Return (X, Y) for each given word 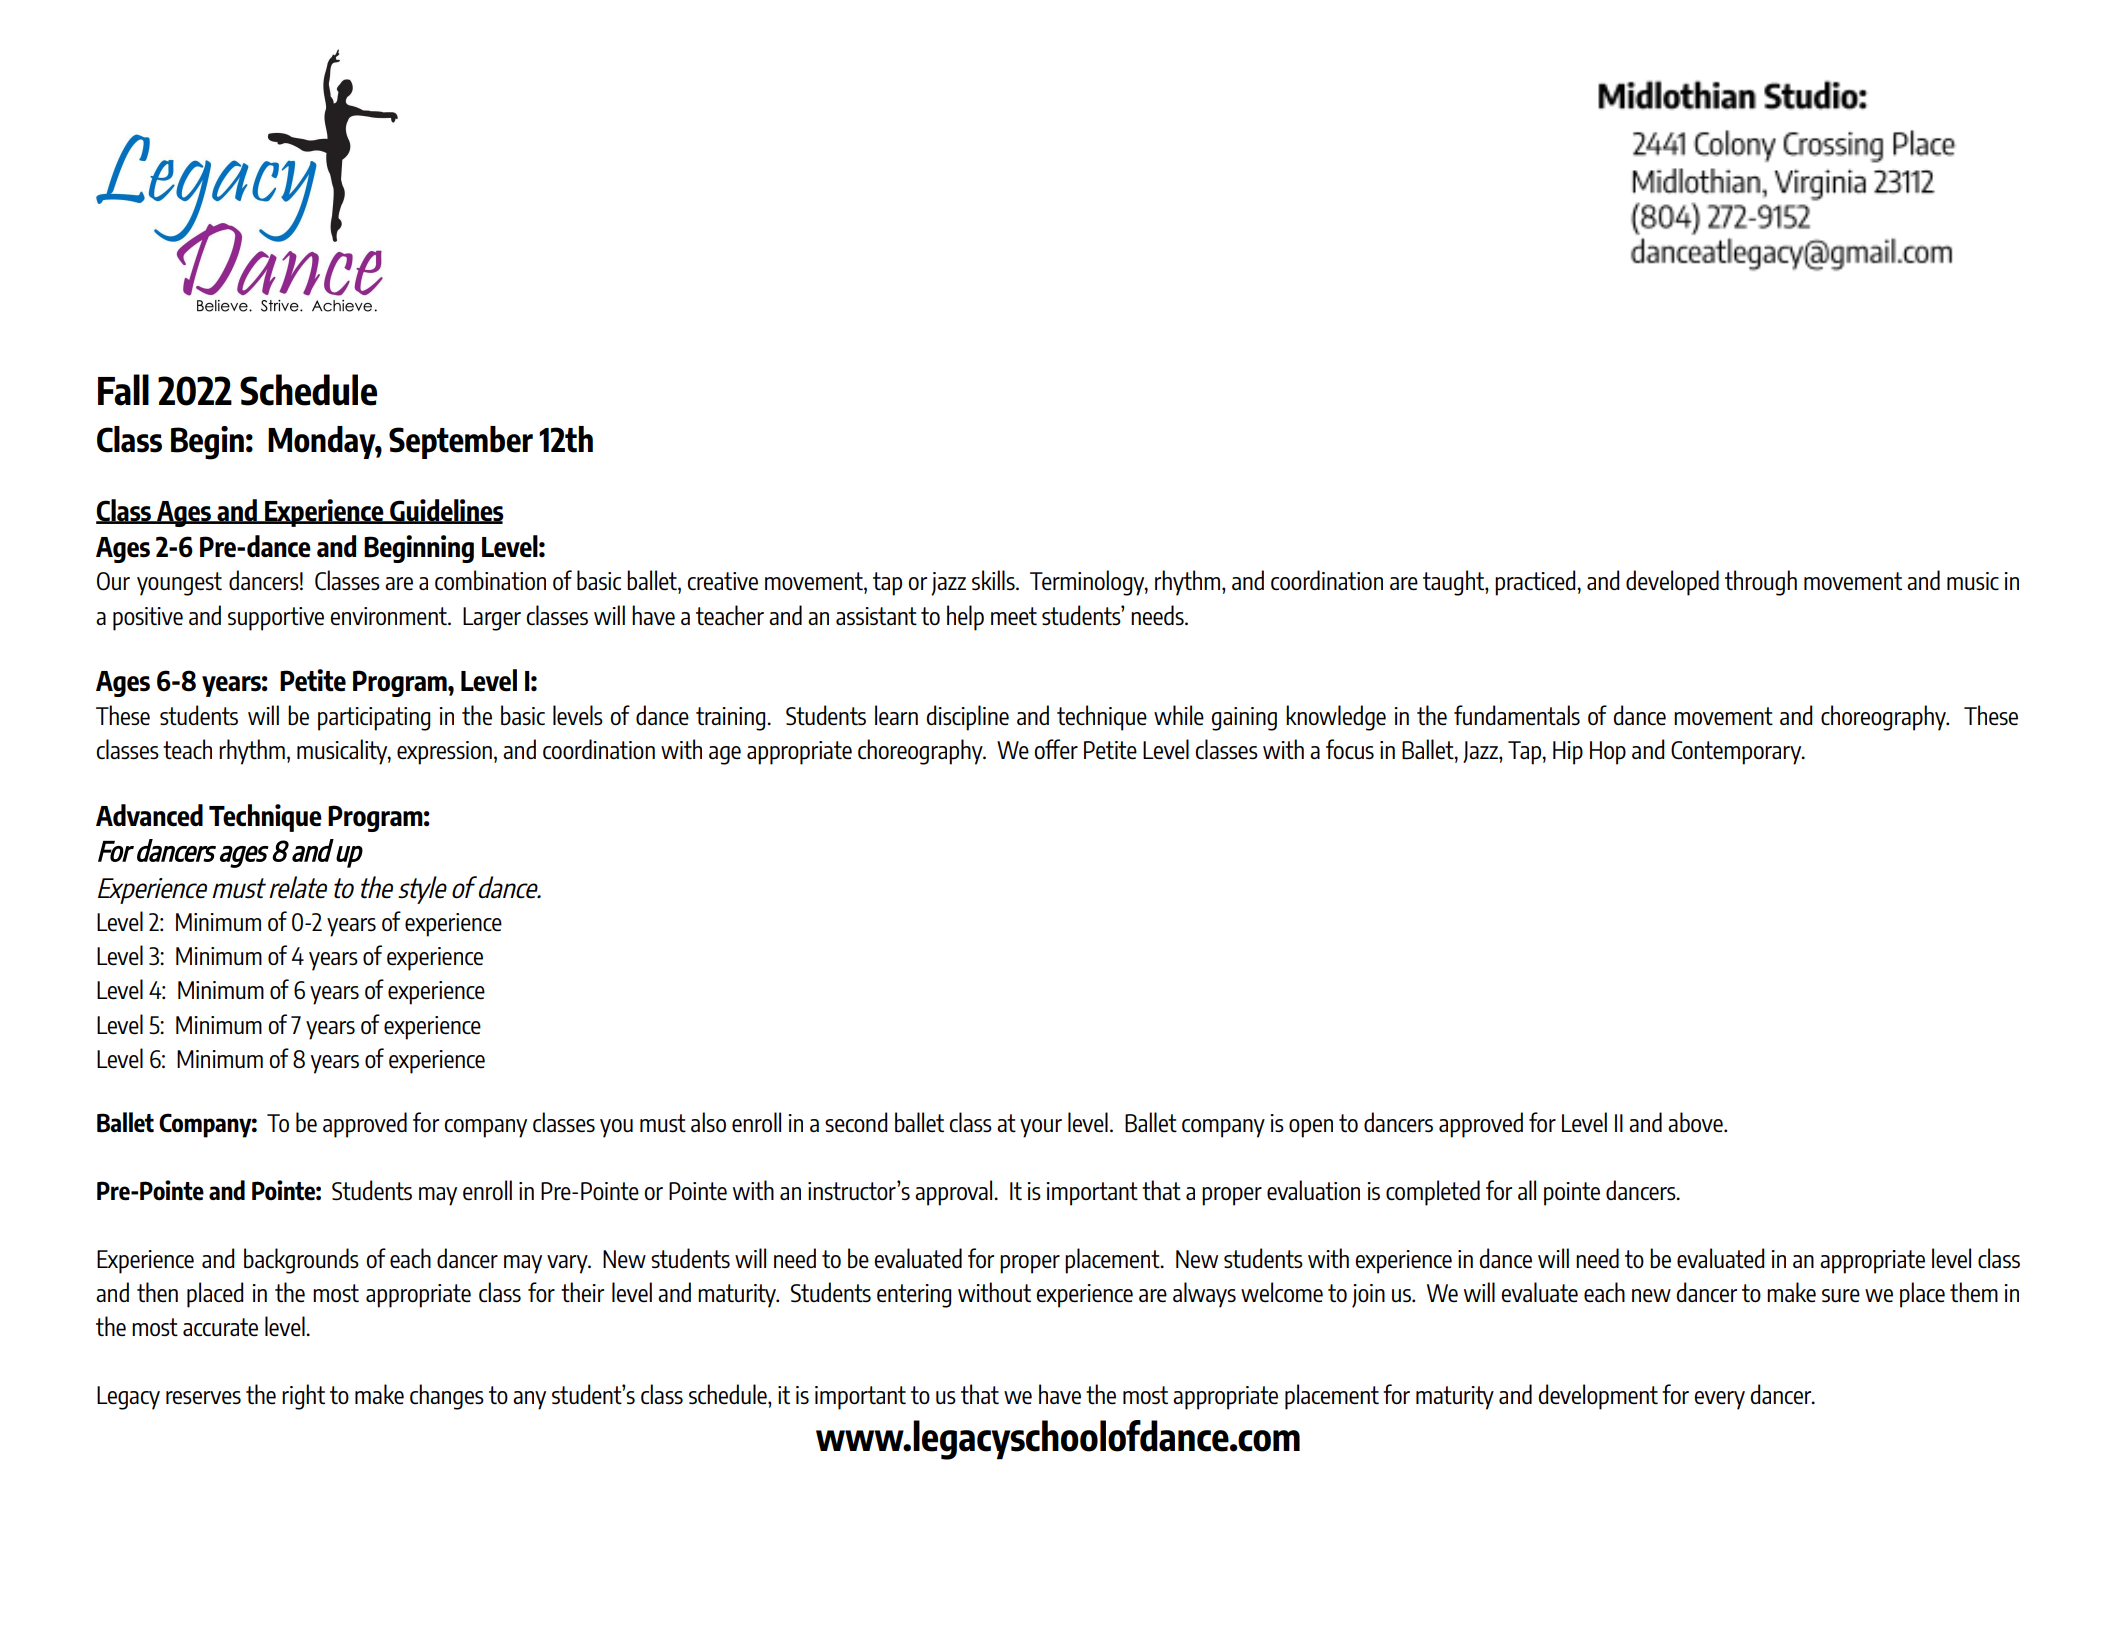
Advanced (149, 815)
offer (1056, 749)
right (303, 1397)
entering (914, 1296)
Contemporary (1737, 753)
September (461, 442)
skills (994, 580)
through (1761, 583)
